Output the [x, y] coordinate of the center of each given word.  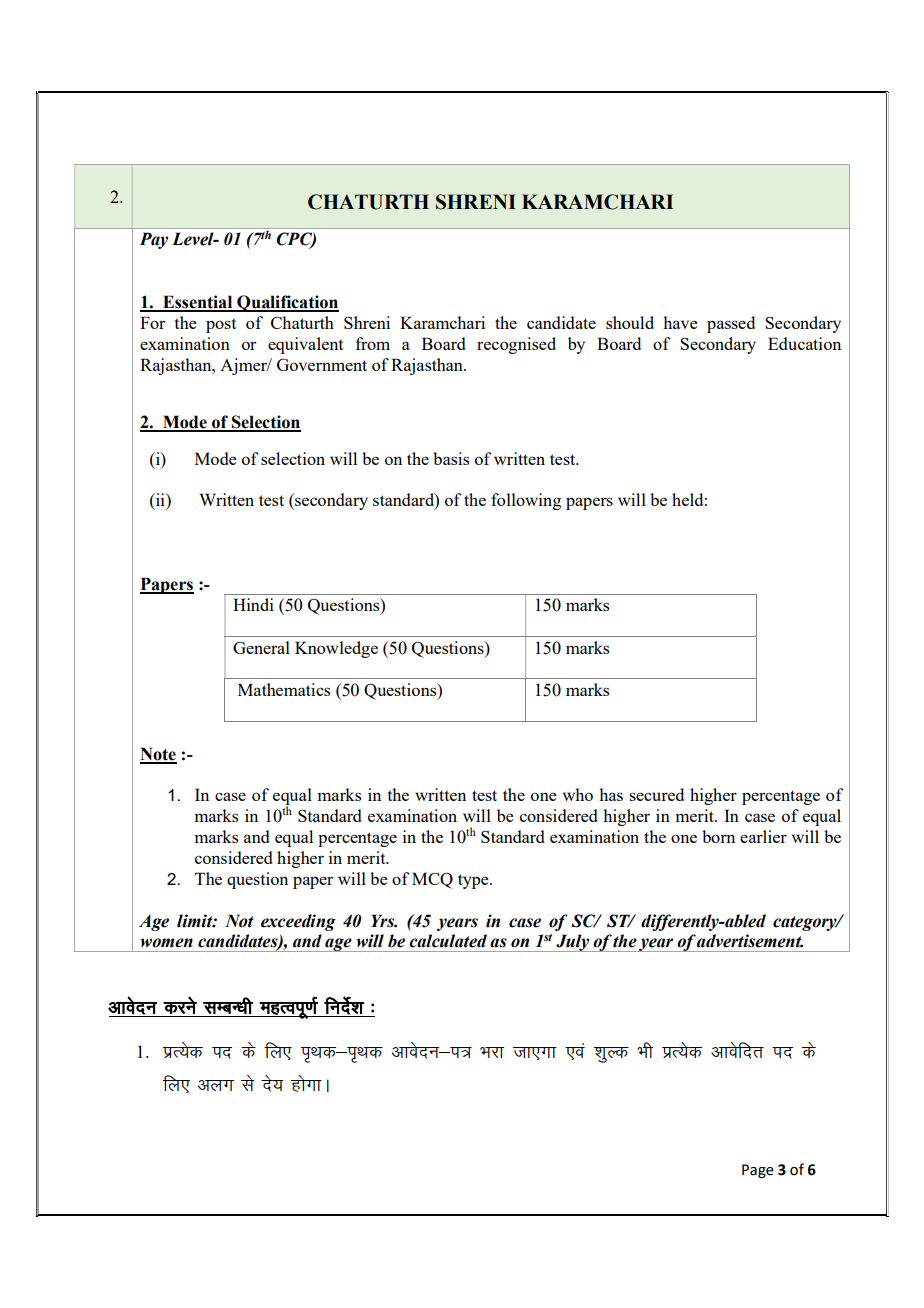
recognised [516, 345]
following [526, 501]
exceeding [298, 922]
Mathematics [284, 689]
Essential [198, 303]
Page [758, 1171]
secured [656, 794]
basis [451, 458]
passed [731, 324]
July [573, 943]
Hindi [253, 604]
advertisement [750, 941]
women [166, 943]
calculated [448, 941]
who [578, 794]
